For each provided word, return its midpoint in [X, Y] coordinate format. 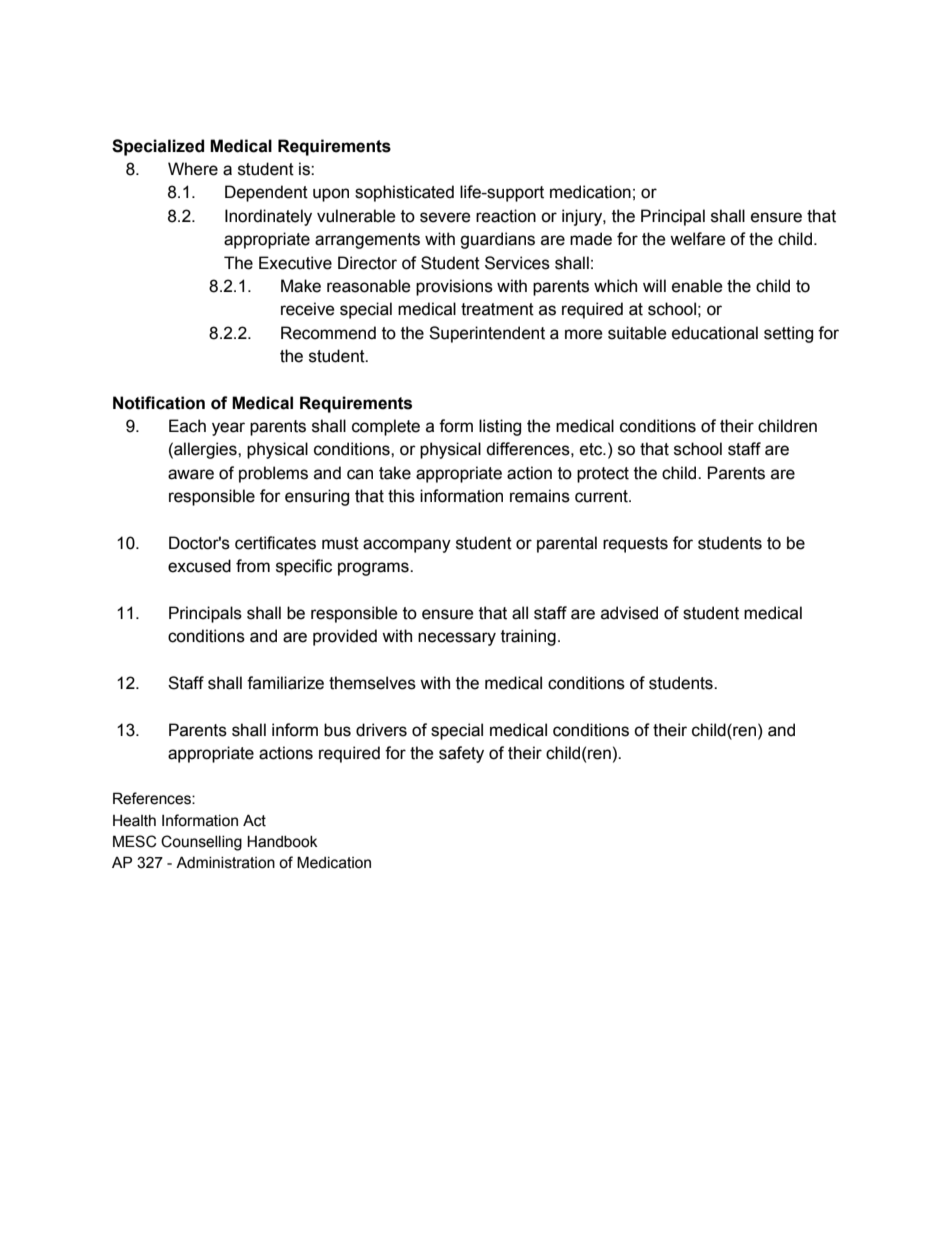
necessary [457, 639]
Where [193, 169]
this [401, 496]
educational [715, 333]
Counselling [201, 843]
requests [635, 545]
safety [461, 754]
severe [445, 217]
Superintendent [487, 334]
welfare [698, 239]
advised [629, 613]
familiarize [285, 683]
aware [191, 474]
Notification [159, 403]
